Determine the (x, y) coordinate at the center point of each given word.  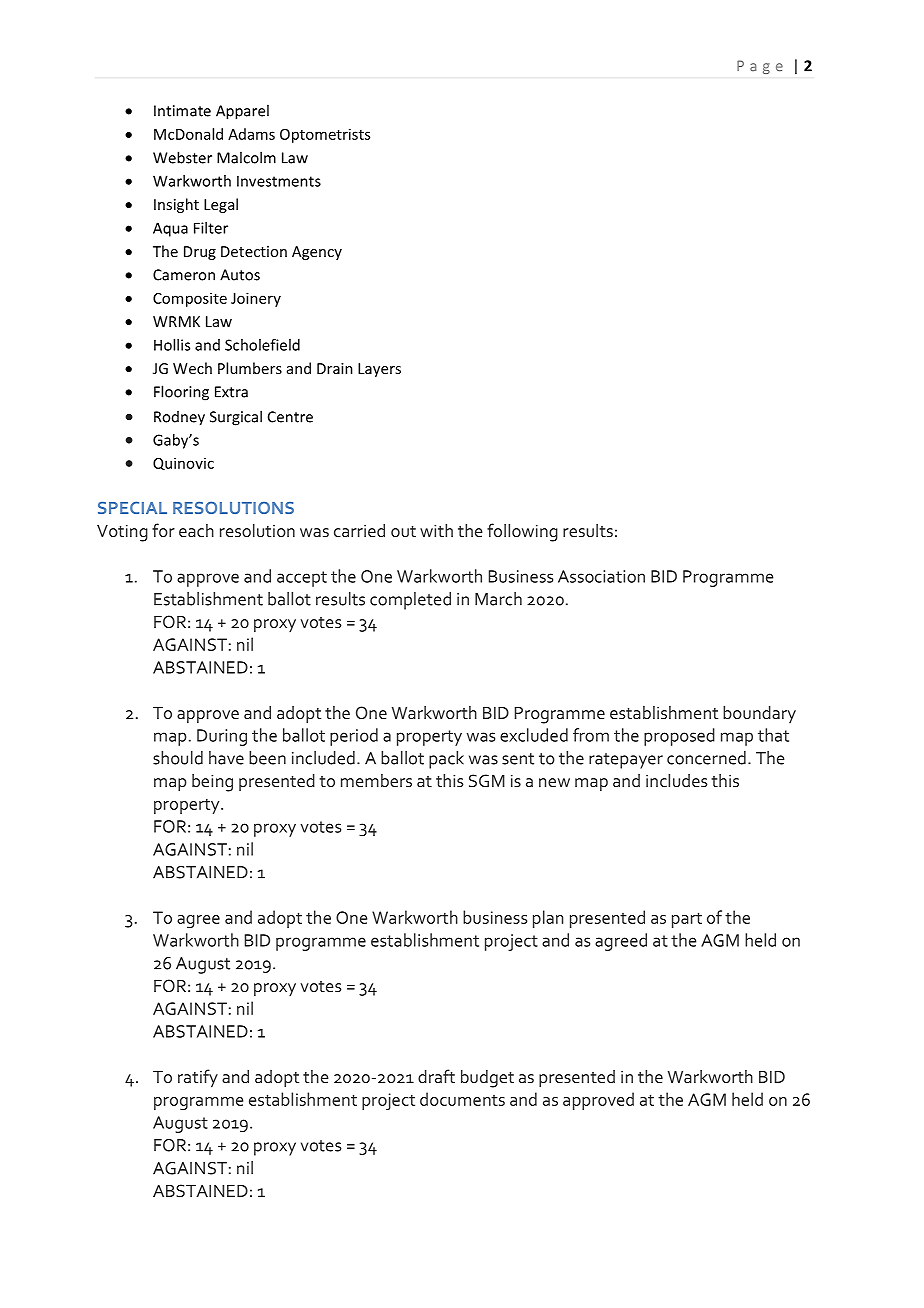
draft (436, 1076)
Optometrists (325, 135)
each (196, 530)
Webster (182, 157)
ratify (198, 1078)
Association (601, 576)
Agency (317, 253)
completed (410, 601)
